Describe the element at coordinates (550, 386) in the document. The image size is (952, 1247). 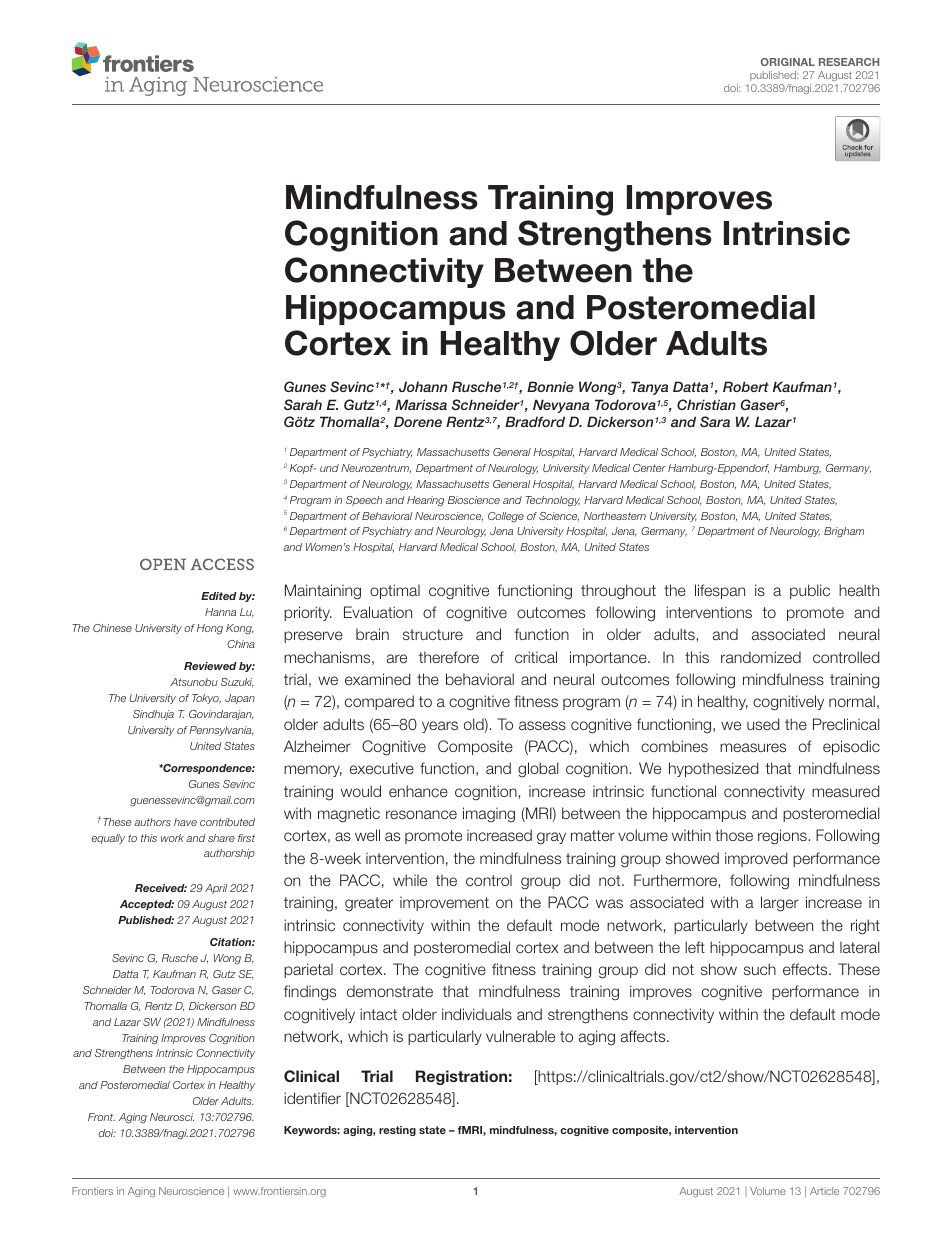
I see `Bonnie` at that location.
